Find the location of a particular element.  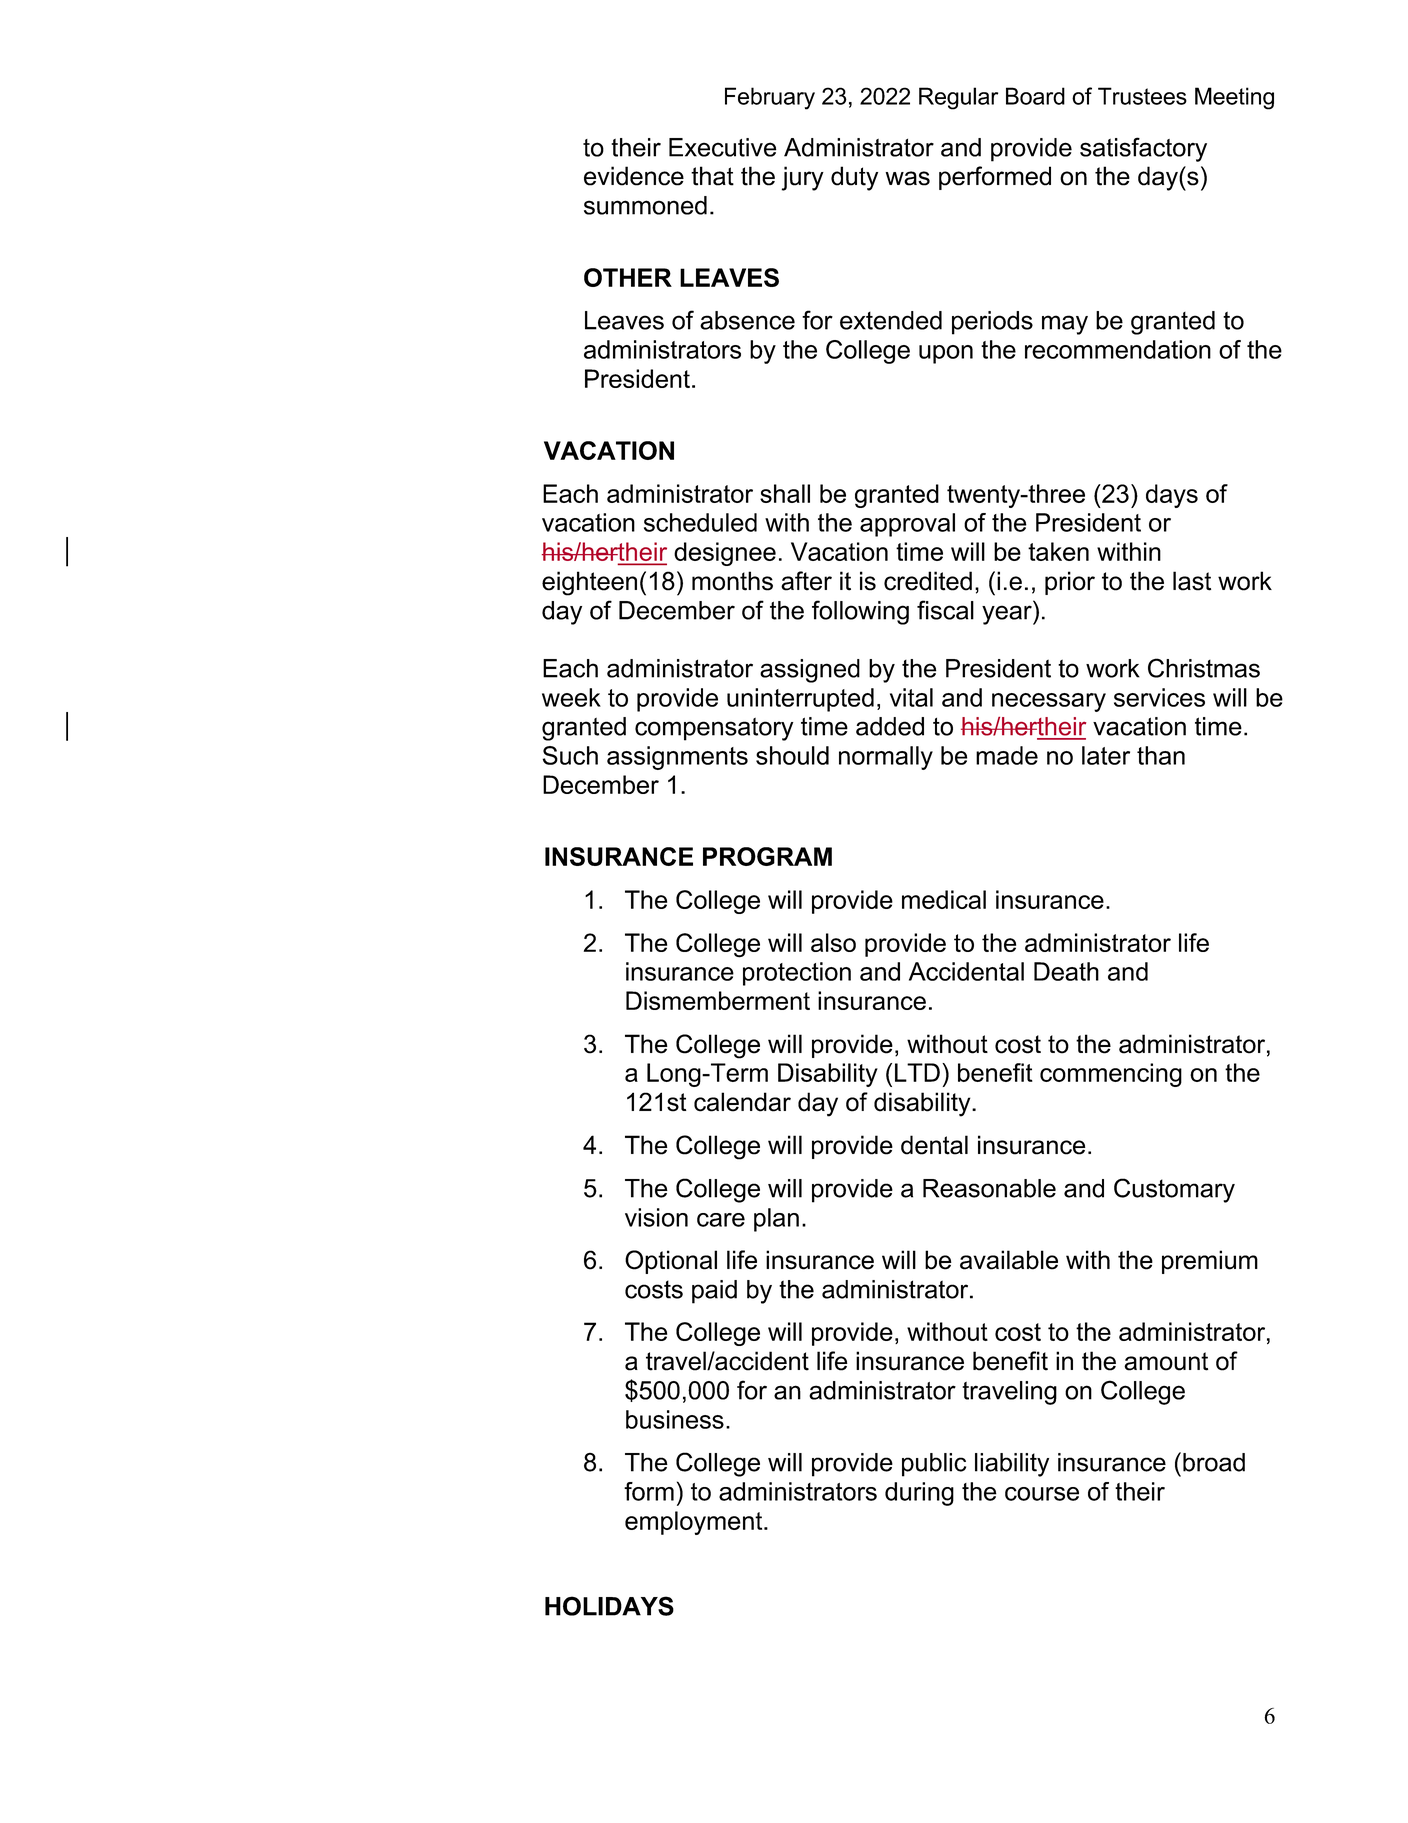

employment is located at coordinates (695, 1523).
